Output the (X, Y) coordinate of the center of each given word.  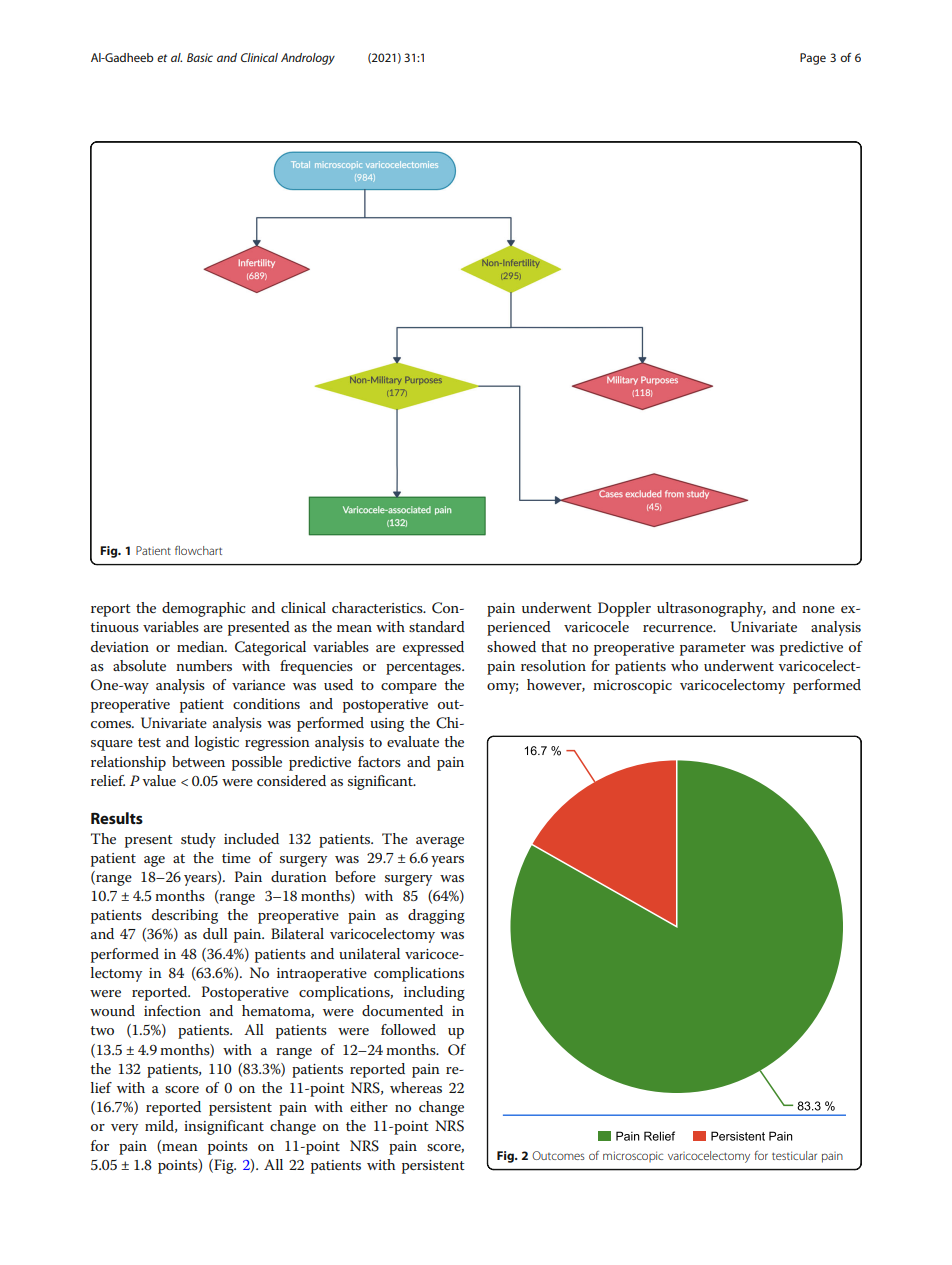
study (198, 840)
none (818, 609)
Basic (200, 57)
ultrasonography (711, 609)
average (440, 842)
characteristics (378, 607)
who (684, 665)
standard (437, 626)
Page (813, 59)
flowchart (198, 550)
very (124, 1129)
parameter (713, 649)
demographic (203, 609)
